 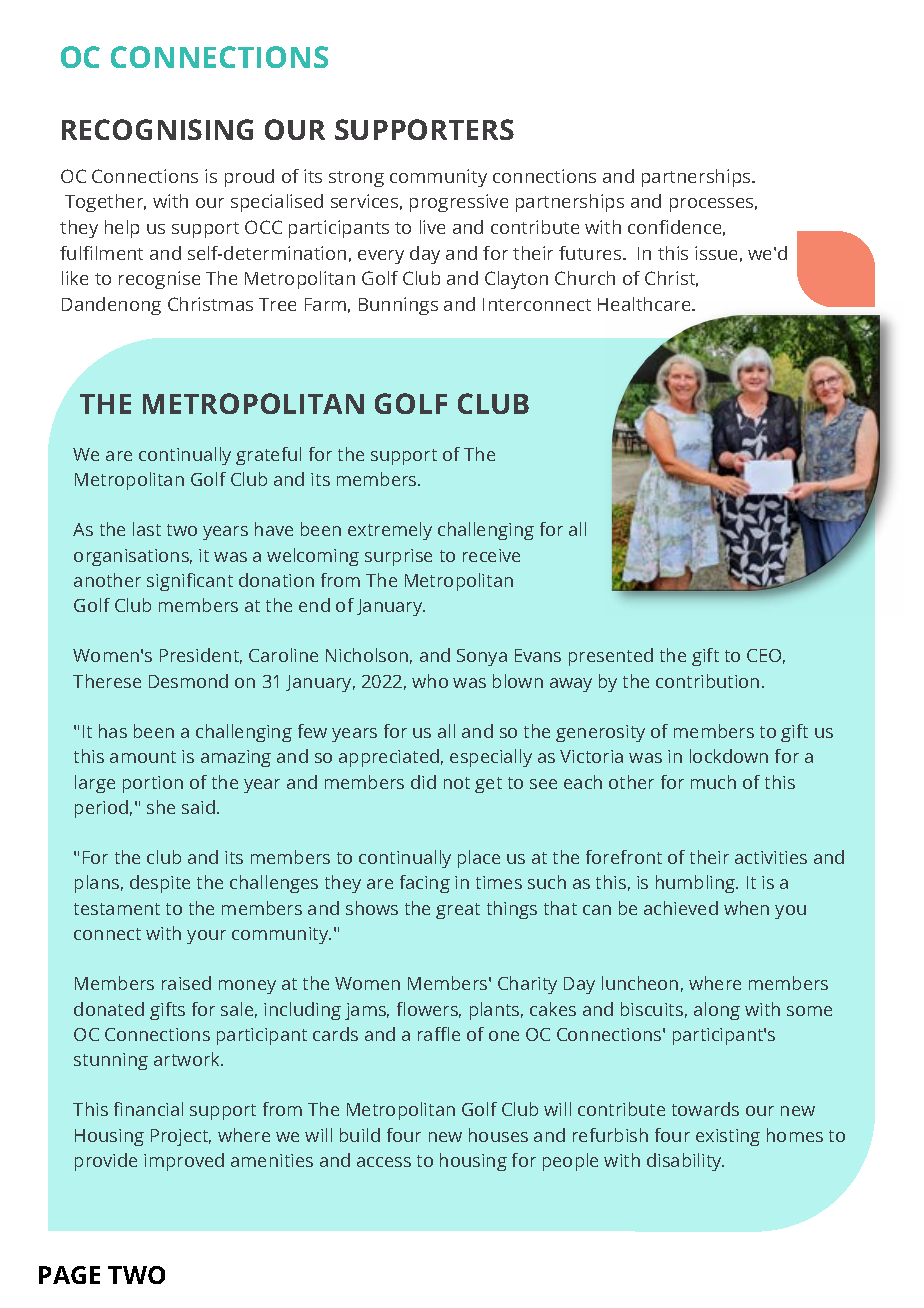 I want to click on progressive, so click(x=459, y=203).
